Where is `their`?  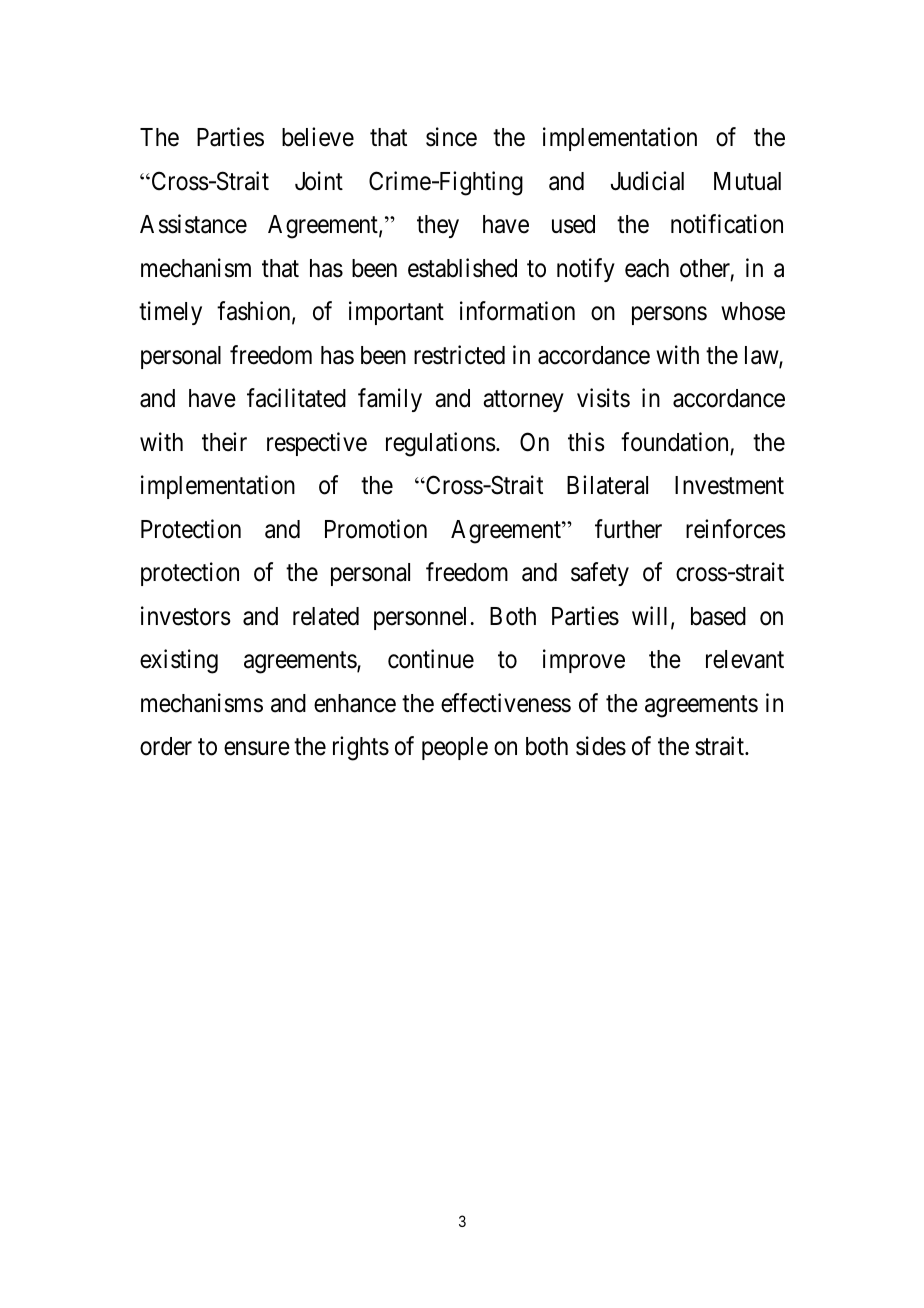
their is located at coordinates (224, 442).
